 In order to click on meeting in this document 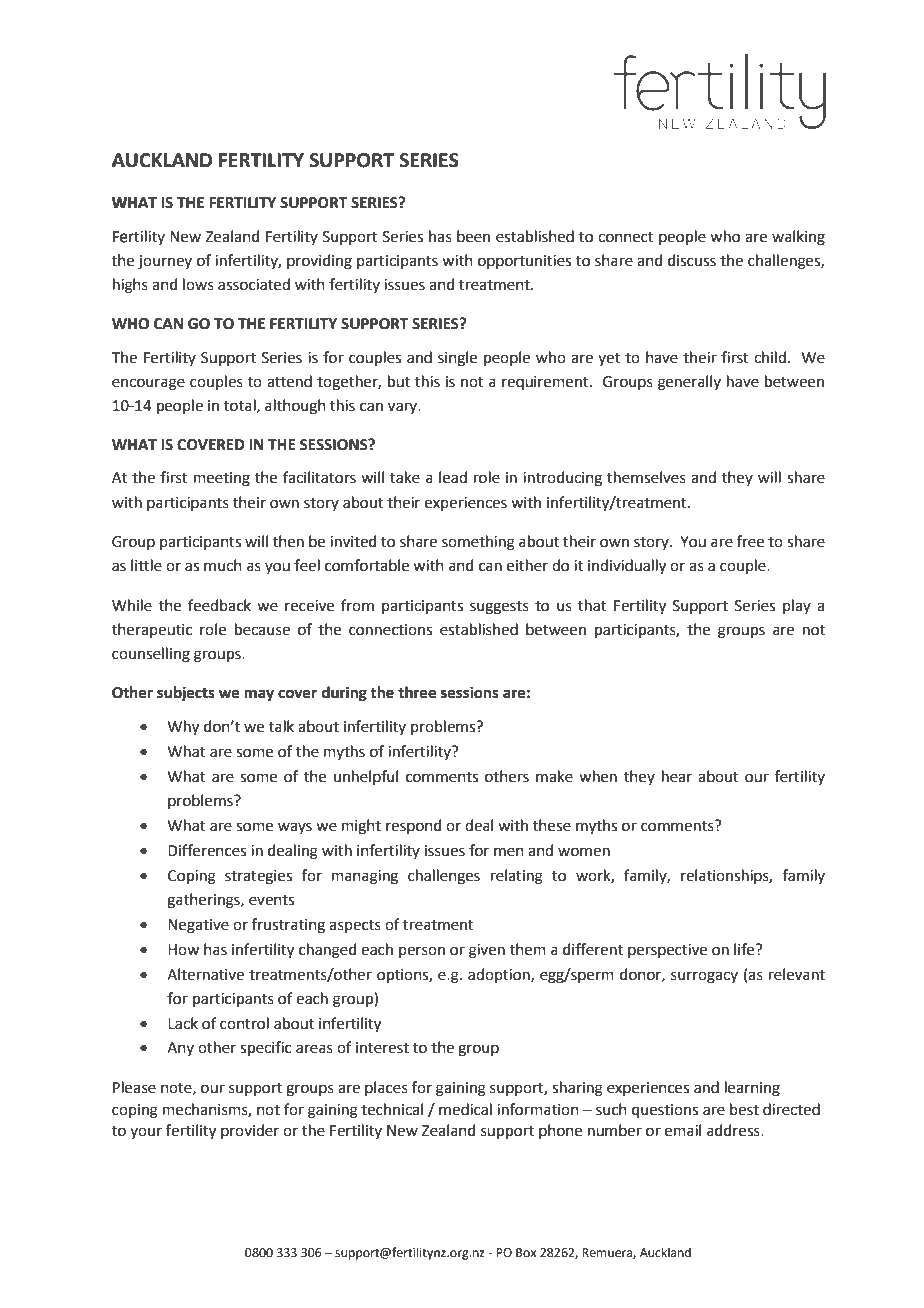, I will do `click(222, 479)`.
